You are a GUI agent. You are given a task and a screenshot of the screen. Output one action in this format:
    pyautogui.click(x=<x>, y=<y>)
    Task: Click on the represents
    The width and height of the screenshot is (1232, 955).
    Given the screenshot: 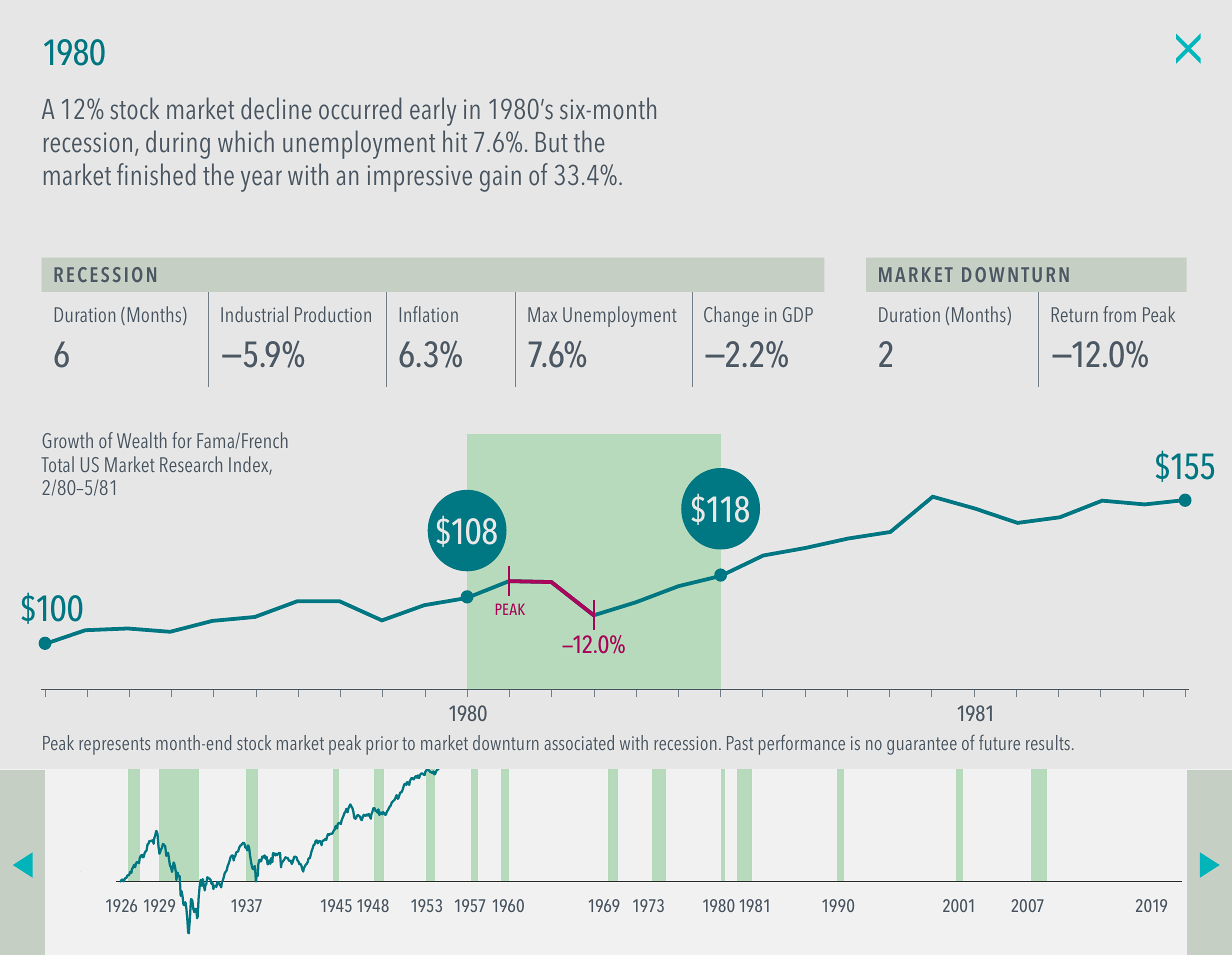 What is the action you would take?
    pyautogui.click(x=114, y=746)
